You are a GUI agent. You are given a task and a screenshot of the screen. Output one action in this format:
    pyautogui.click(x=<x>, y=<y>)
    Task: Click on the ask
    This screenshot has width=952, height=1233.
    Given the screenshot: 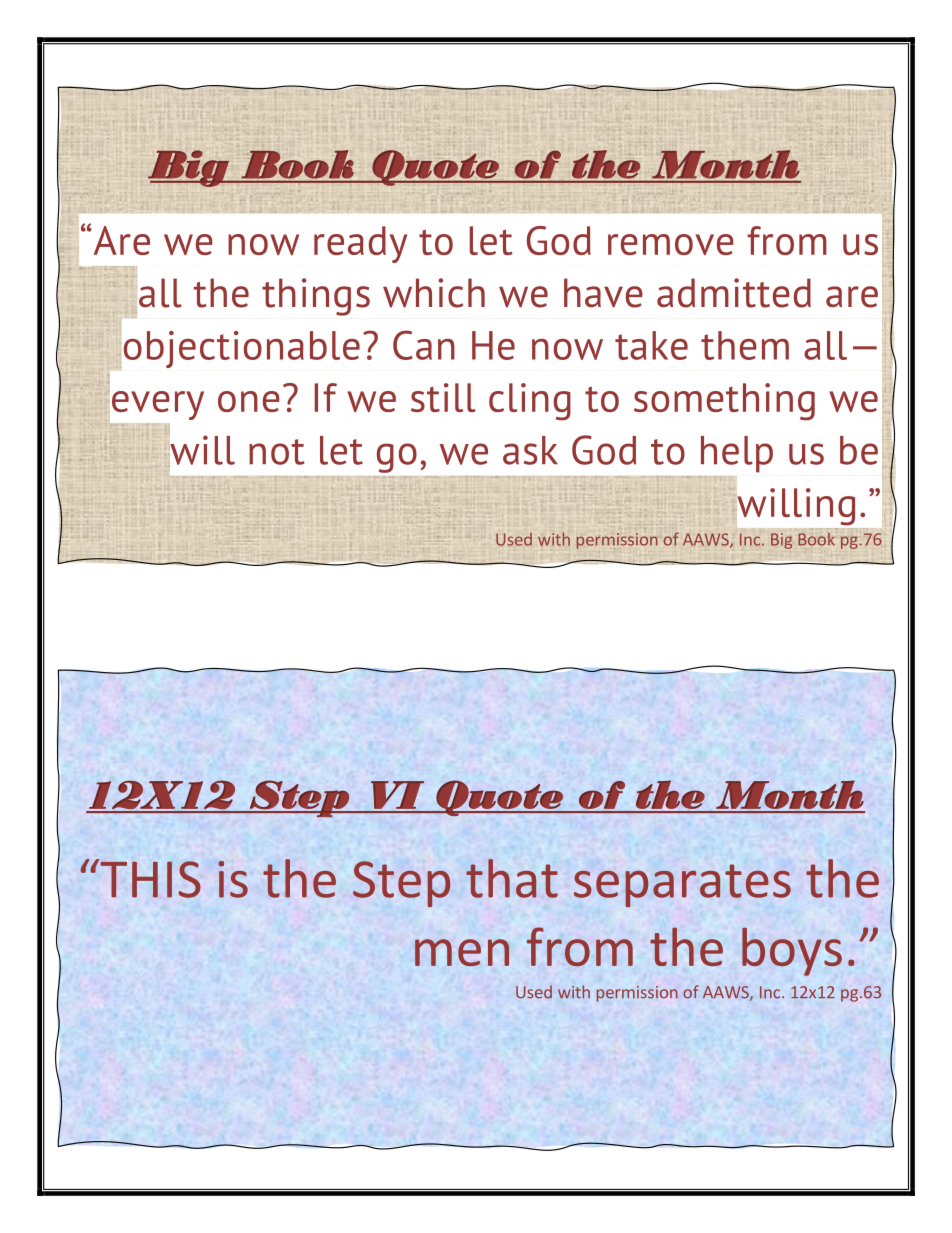 What is the action you would take?
    pyautogui.click(x=530, y=450)
